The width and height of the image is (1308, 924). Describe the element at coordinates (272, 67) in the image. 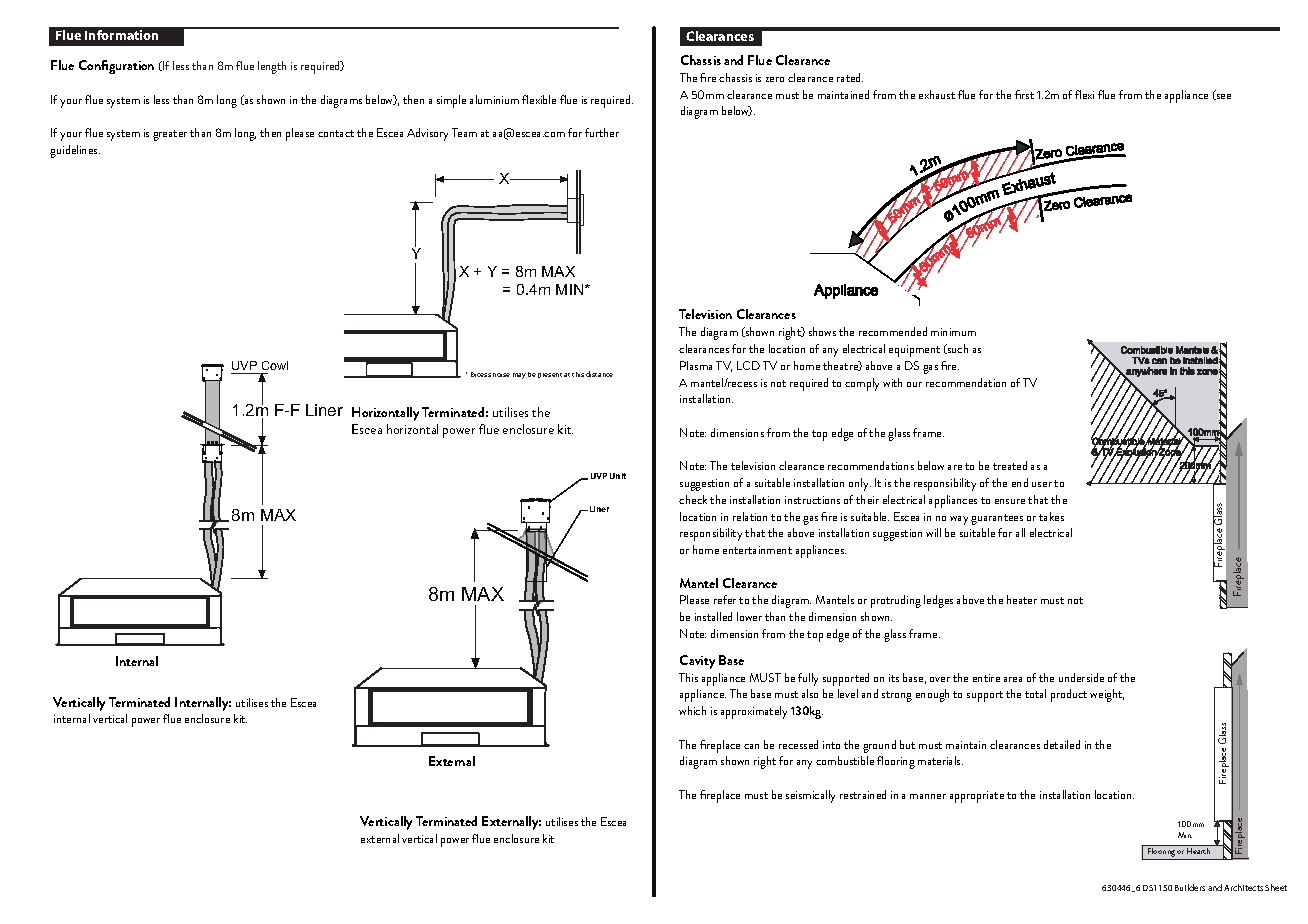

I see `length` at that location.
